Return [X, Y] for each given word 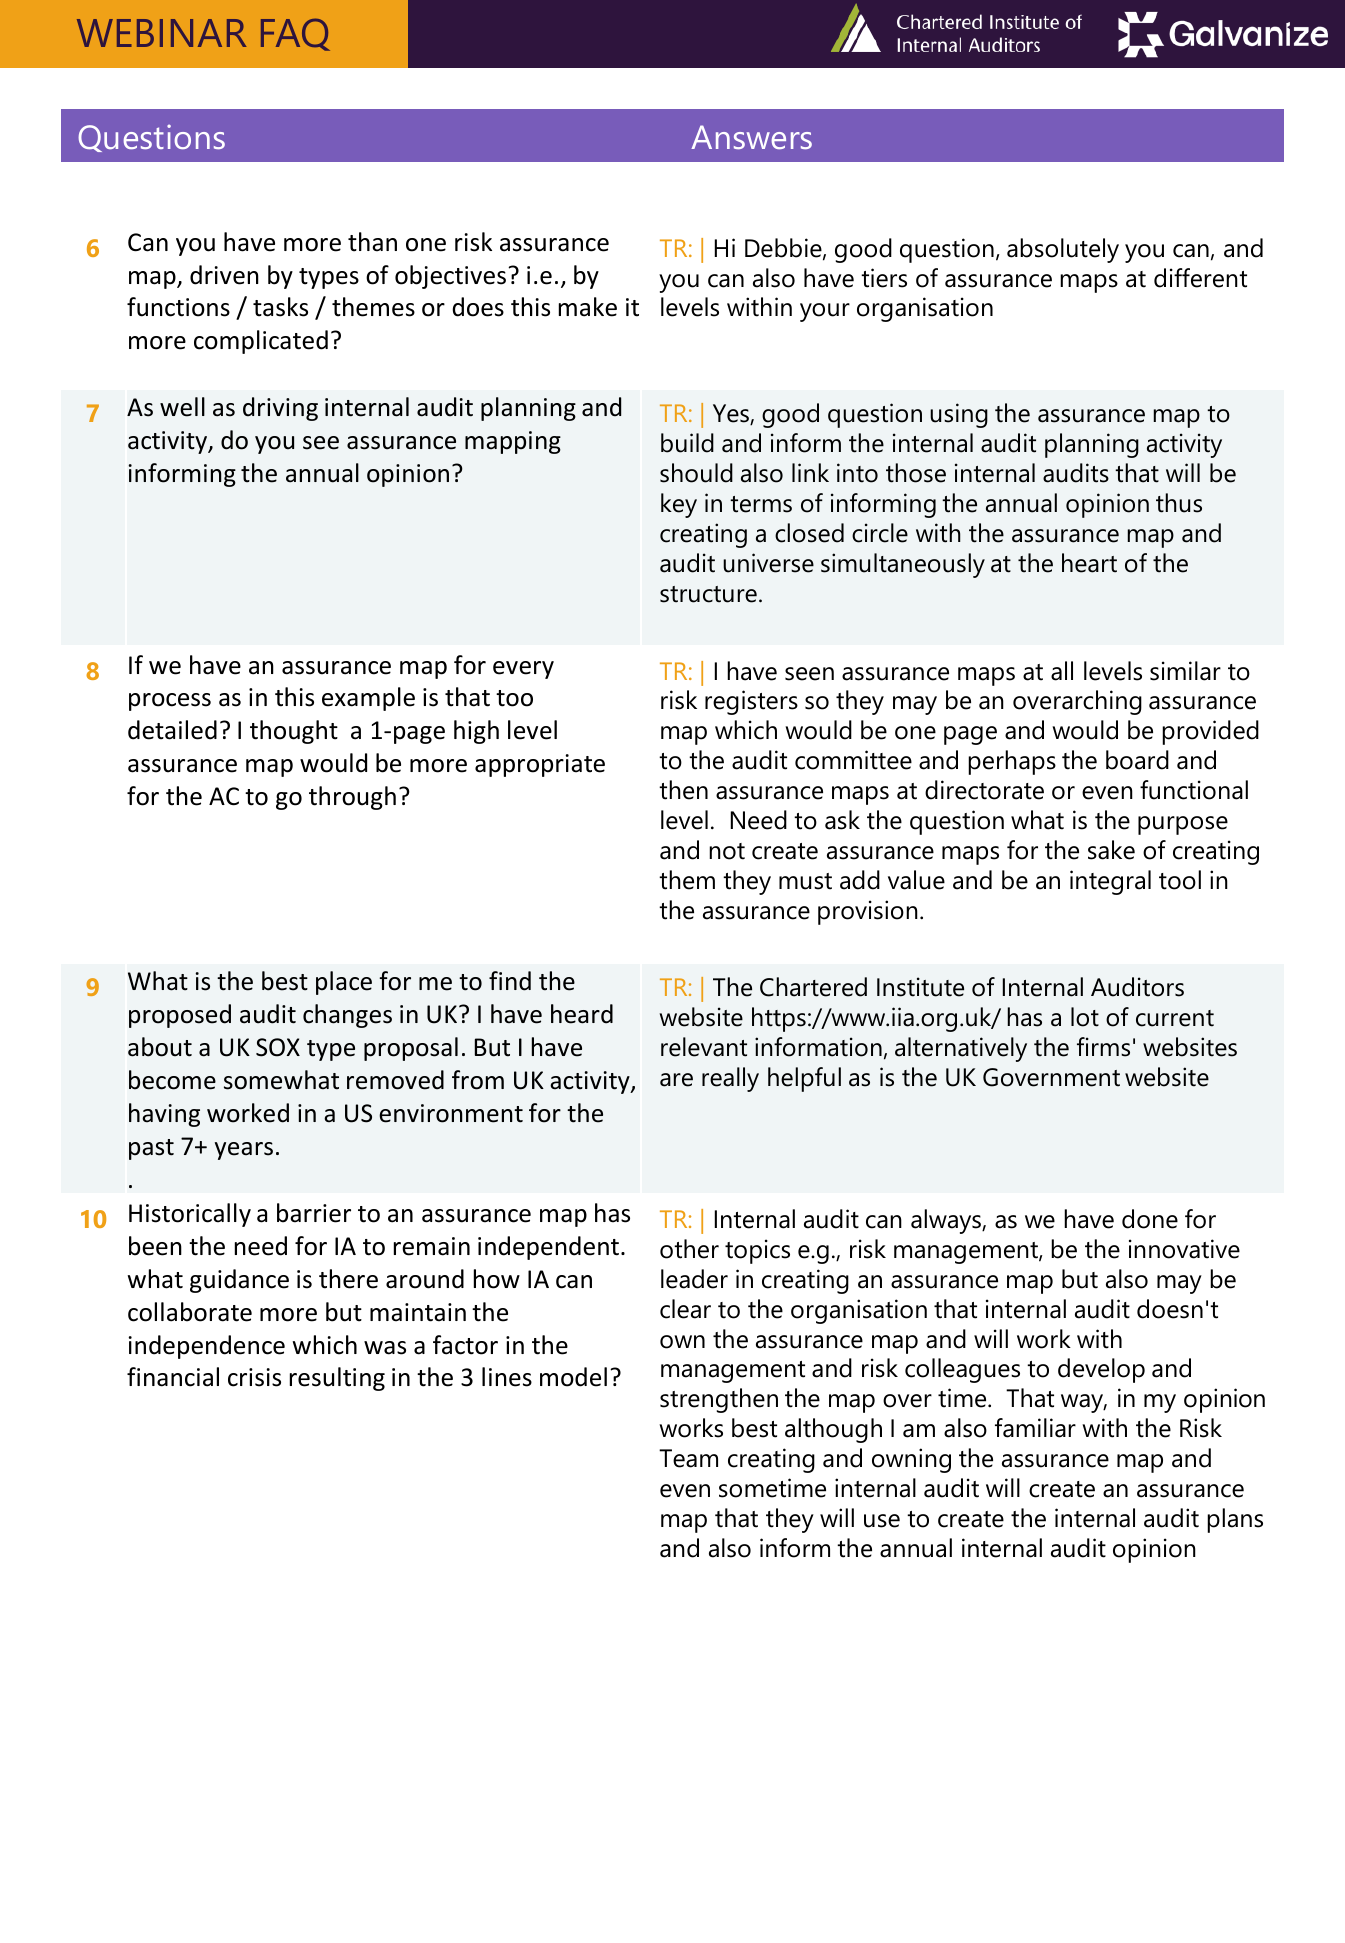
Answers [751, 137]
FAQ [295, 34]
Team [688, 1458]
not [727, 851]
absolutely [1063, 250]
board [1137, 760]
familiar [1035, 1428]
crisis [254, 1377]
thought [294, 732]
